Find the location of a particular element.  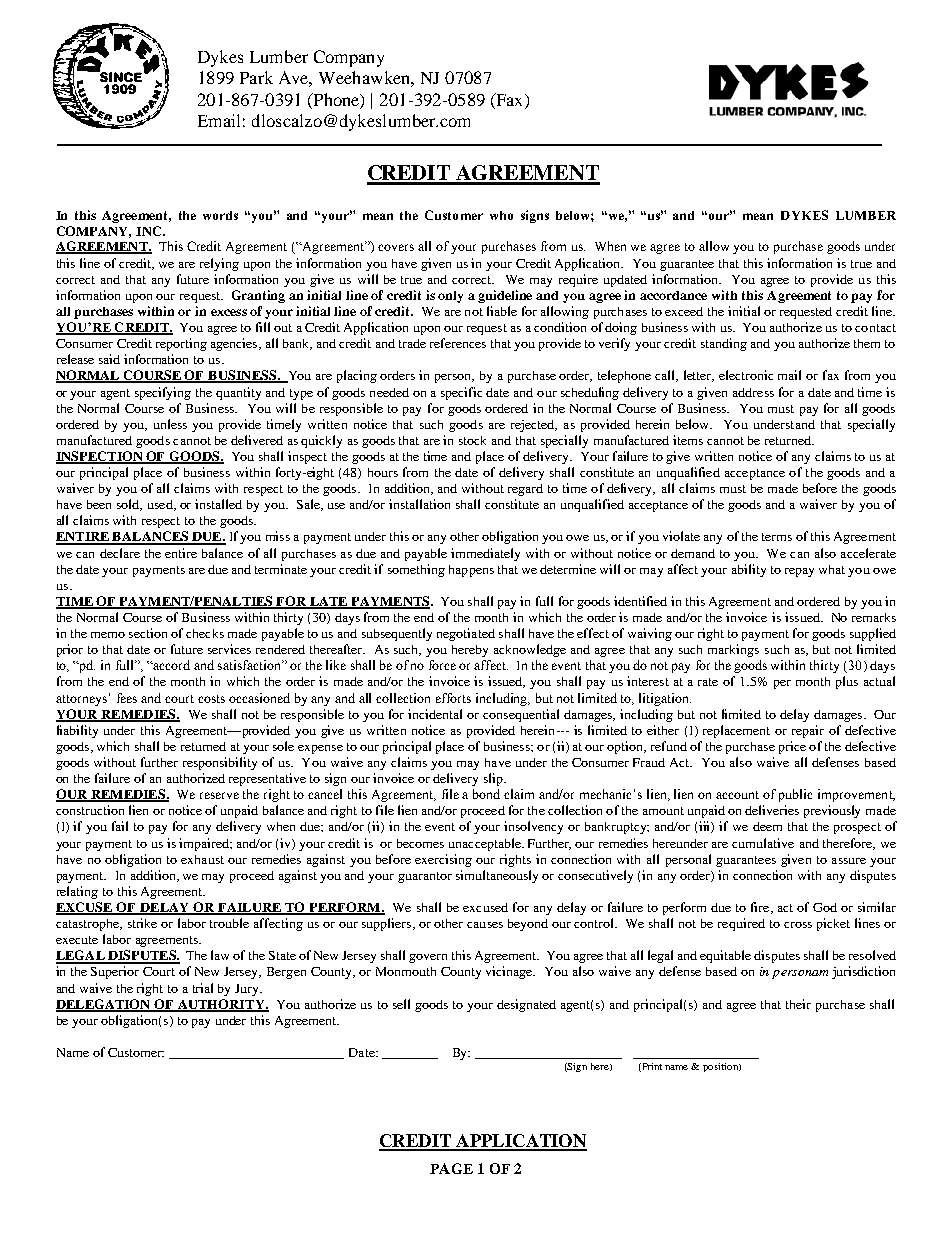

public is located at coordinates (795, 795).
